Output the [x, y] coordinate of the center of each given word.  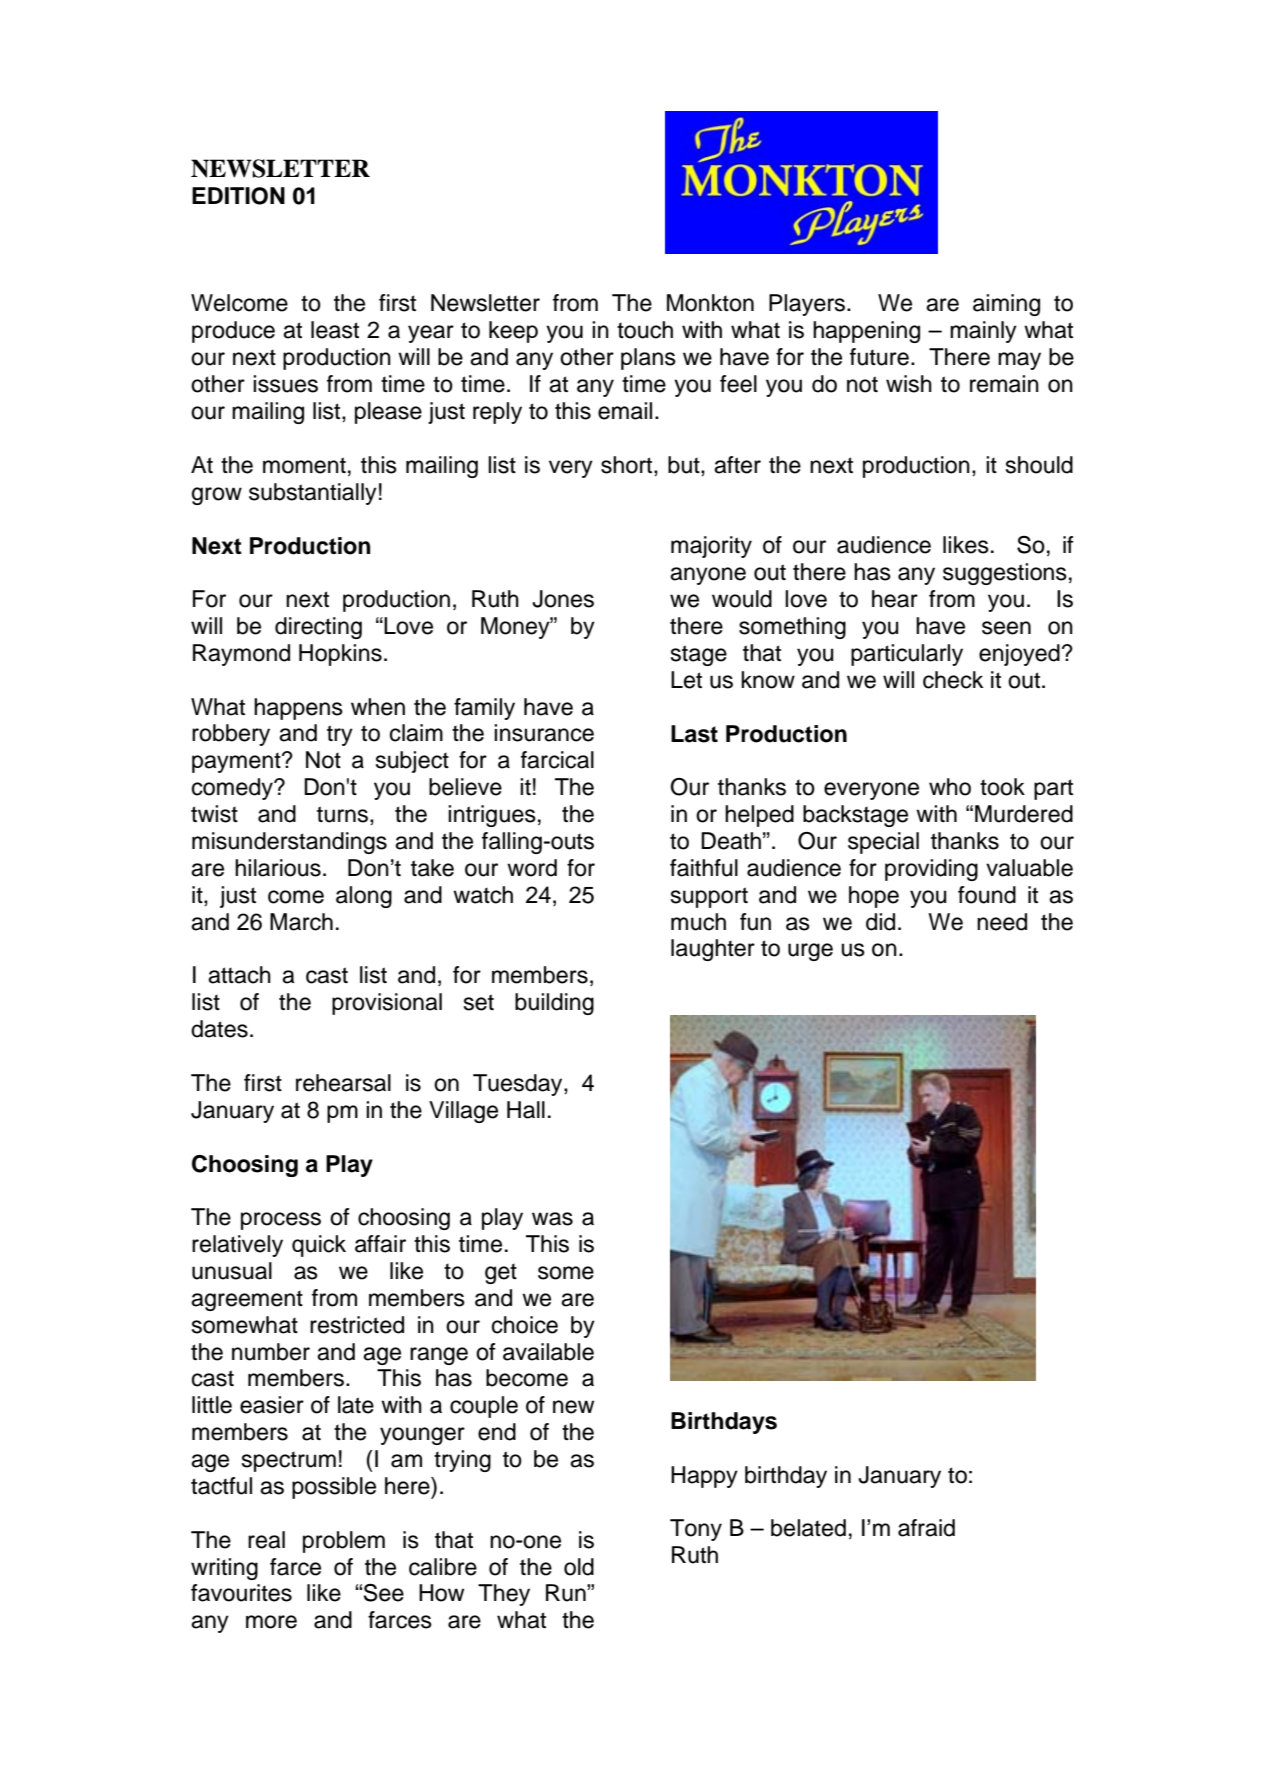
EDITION [238, 196]
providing [931, 870]
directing [318, 628]
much [698, 922]
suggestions [1005, 574]
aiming [1006, 305]
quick [319, 1246]
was [552, 1219]
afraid [926, 1528]
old [579, 1567]
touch [645, 330]
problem [344, 1542]
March [301, 922]
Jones [563, 599]
